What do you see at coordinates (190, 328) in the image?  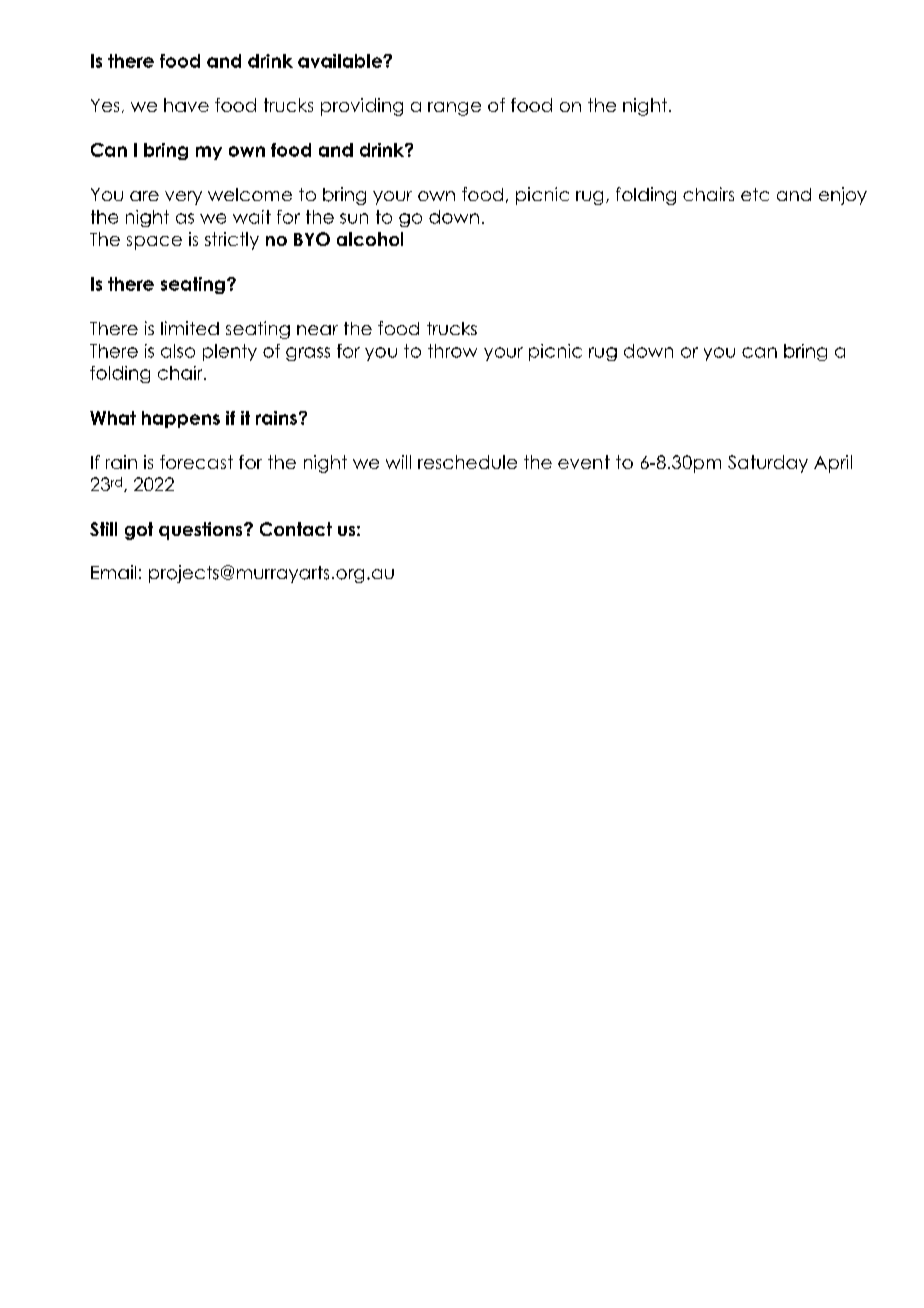 I see `limited` at bounding box center [190, 328].
